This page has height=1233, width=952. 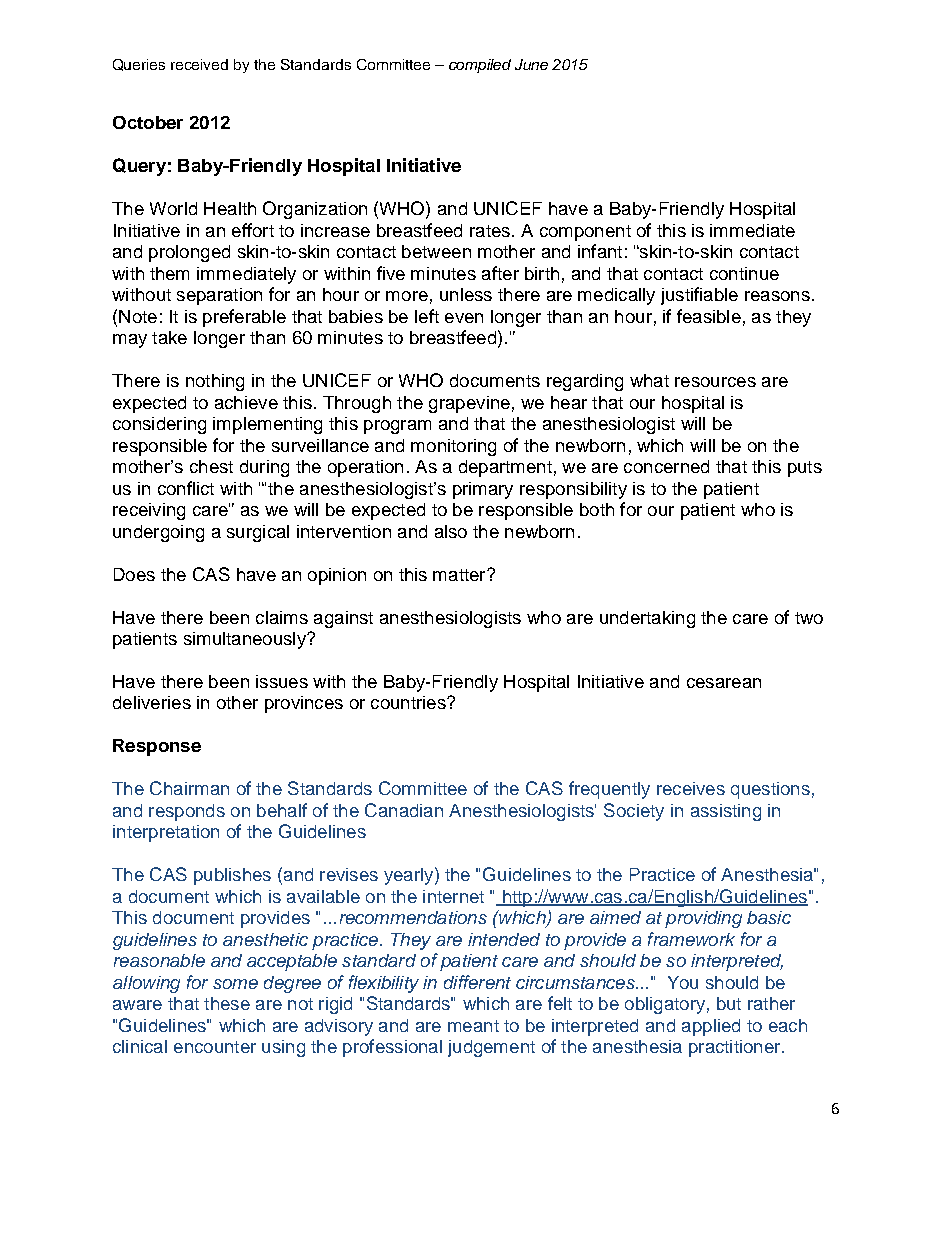 What do you see at coordinates (726, 812) in the page?
I see `assisting` at bounding box center [726, 812].
